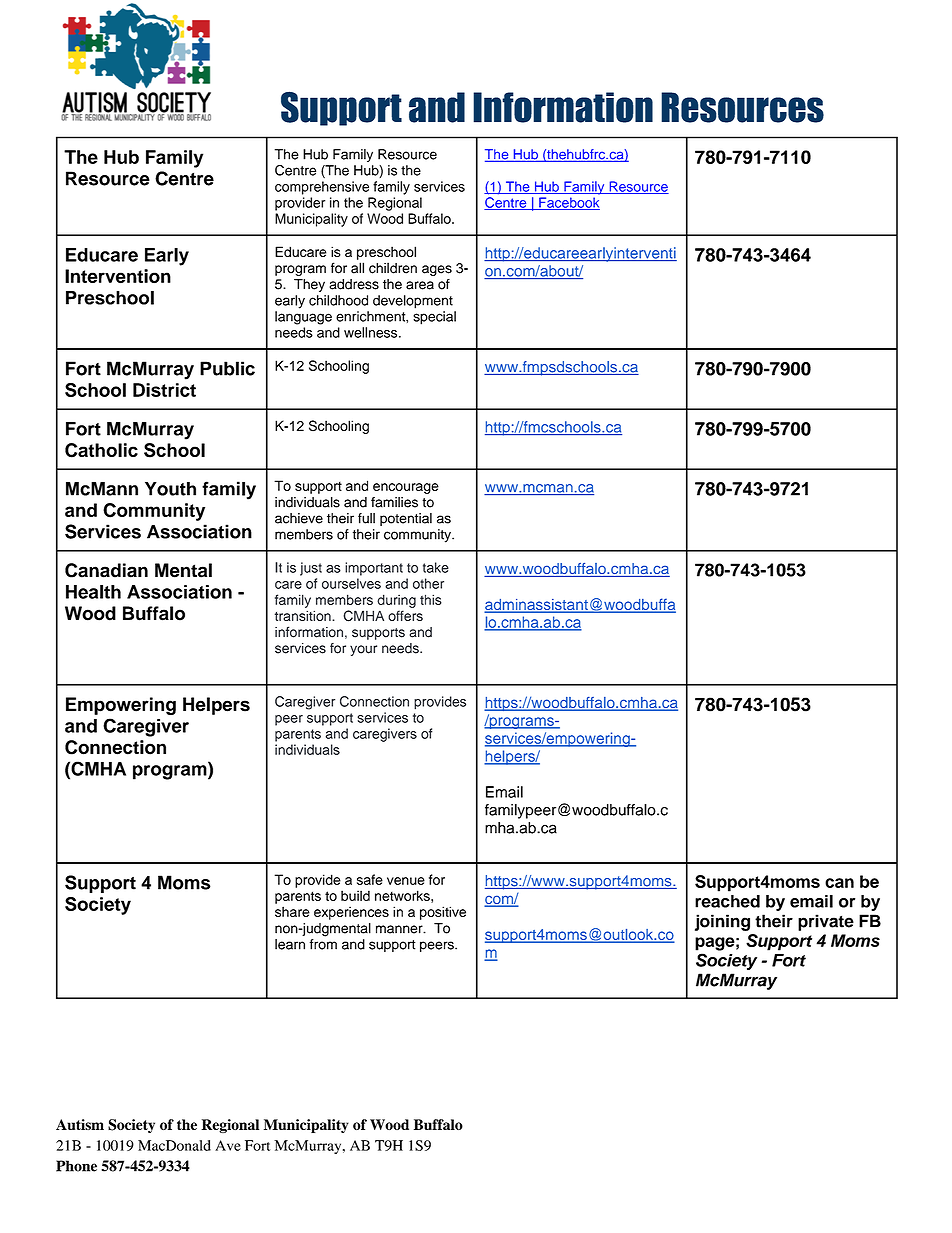 The image size is (952, 1233). What do you see at coordinates (228, 1145) in the page?
I see `Ave` at bounding box center [228, 1145].
